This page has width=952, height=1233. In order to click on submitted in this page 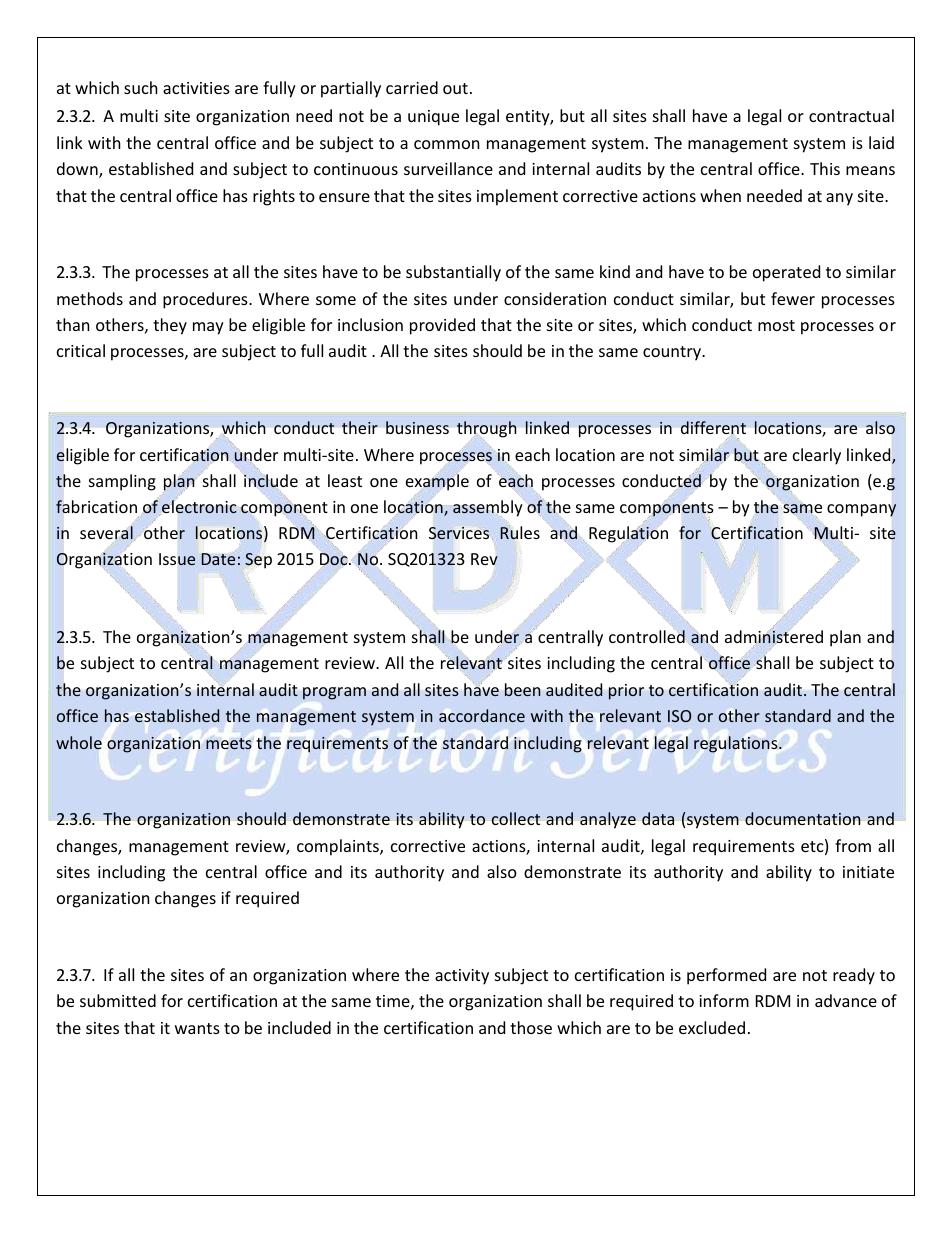, I will do `click(118, 1000)`.
